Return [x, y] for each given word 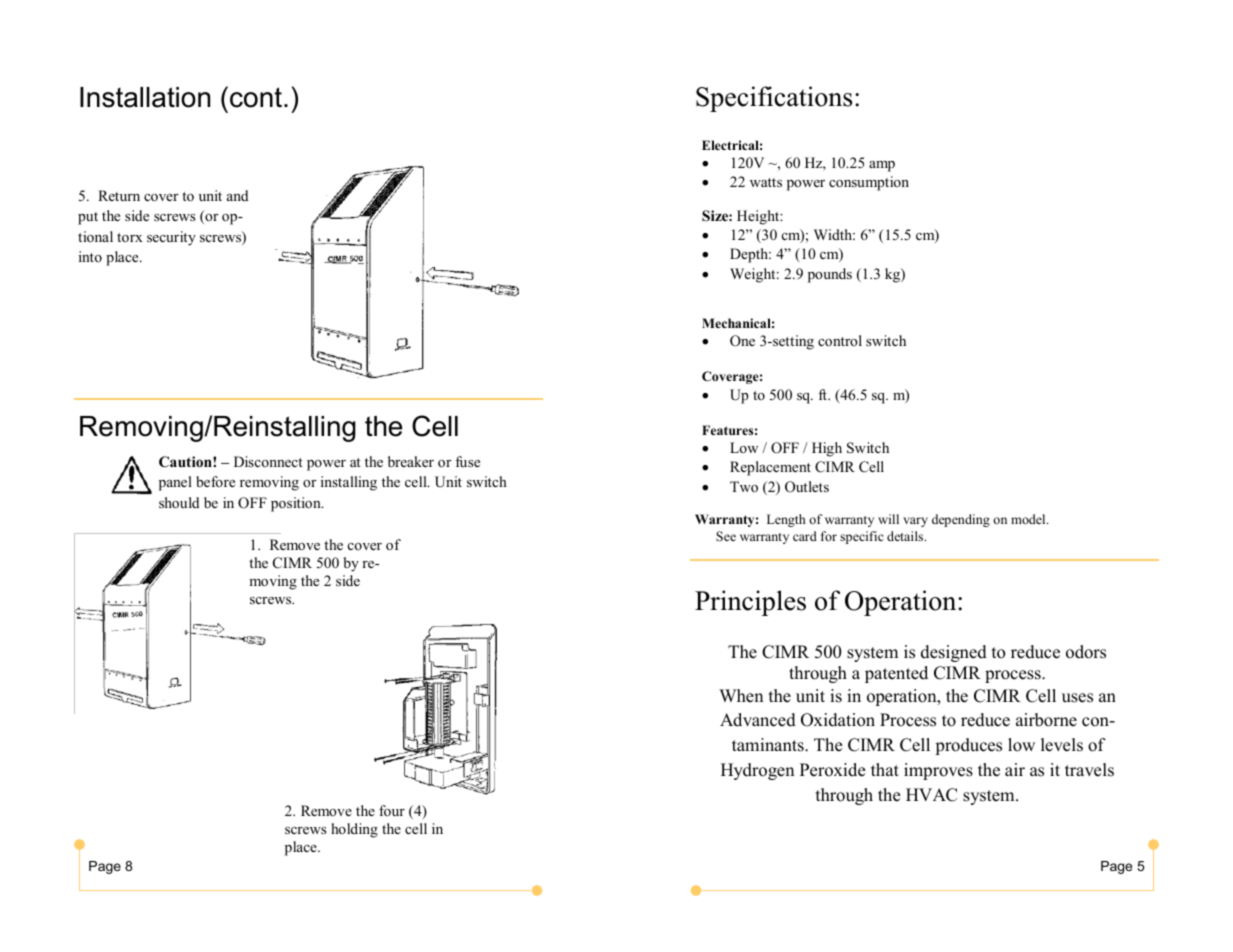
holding [354, 830]
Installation [145, 97]
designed [954, 653]
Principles [750, 603]
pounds [830, 275]
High [827, 449]
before [215, 481]
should [179, 502]
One [742, 341]
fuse [467, 461]
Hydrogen [757, 771]
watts [766, 182]
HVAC [931, 795]
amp [882, 166]
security [171, 238]
